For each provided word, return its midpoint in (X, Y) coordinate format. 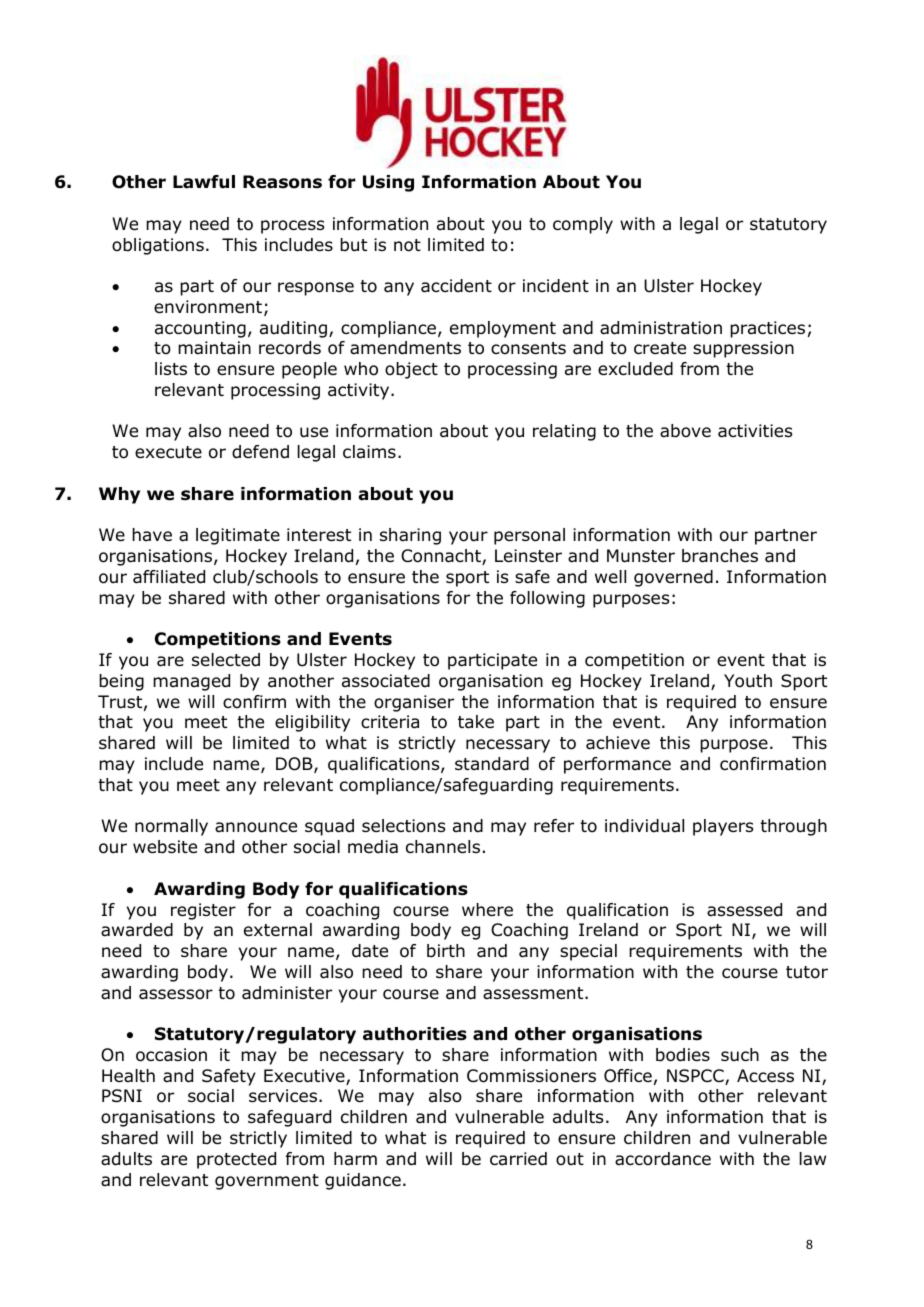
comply (583, 225)
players (723, 827)
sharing (410, 536)
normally (171, 827)
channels (443, 847)
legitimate (238, 536)
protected (236, 1160)
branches (720, 556)
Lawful (204, 182)
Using (388, 183)
